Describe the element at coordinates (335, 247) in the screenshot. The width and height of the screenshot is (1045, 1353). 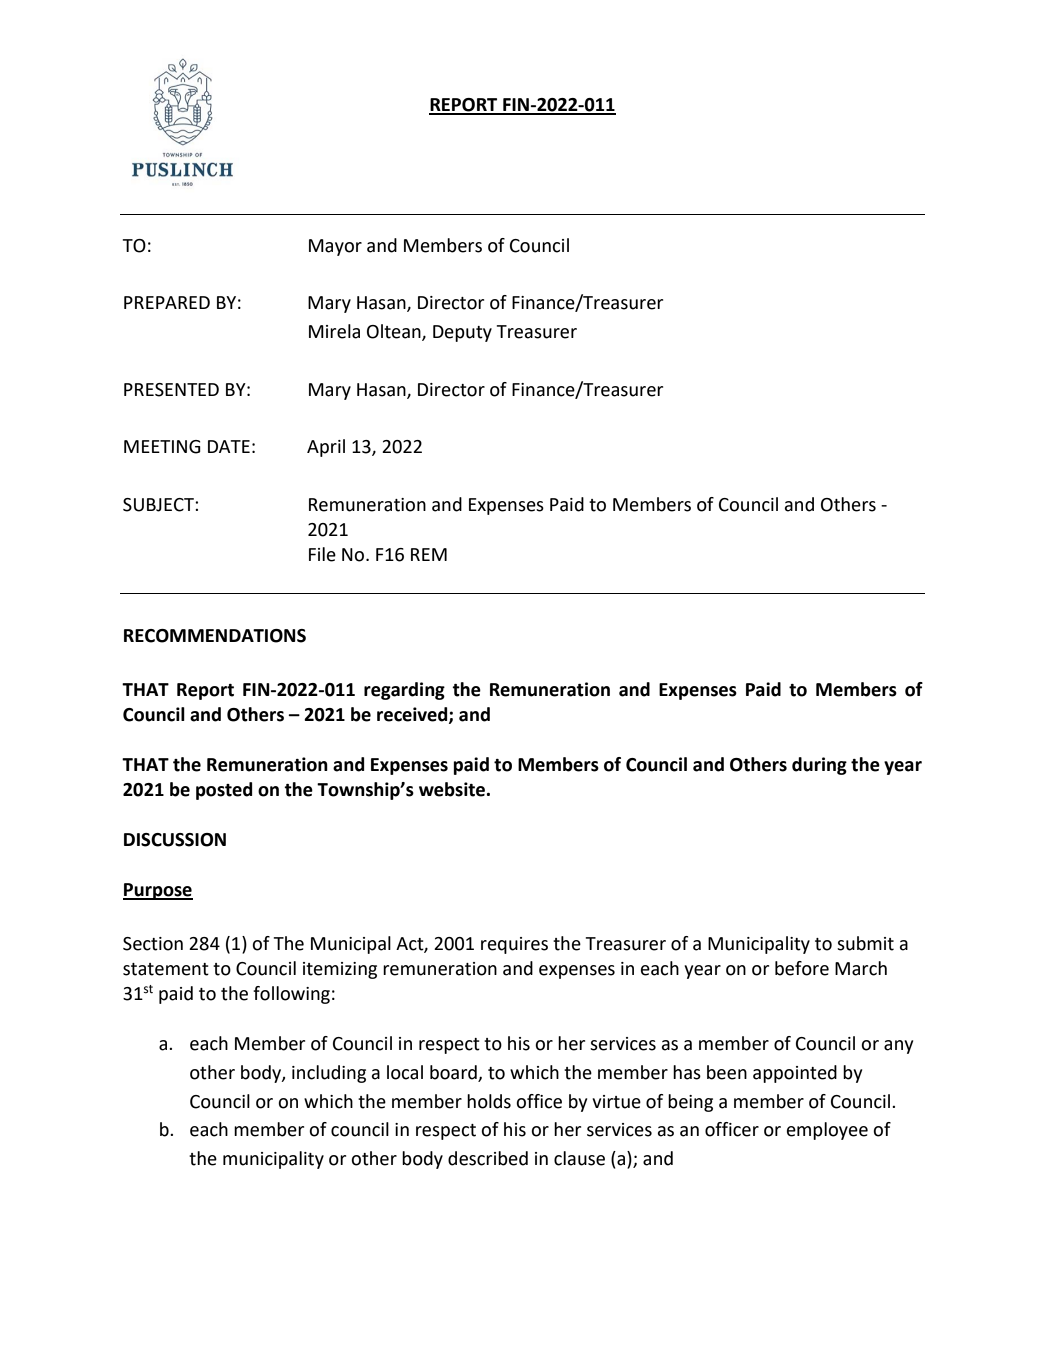
I see `Mayor` at that location.
